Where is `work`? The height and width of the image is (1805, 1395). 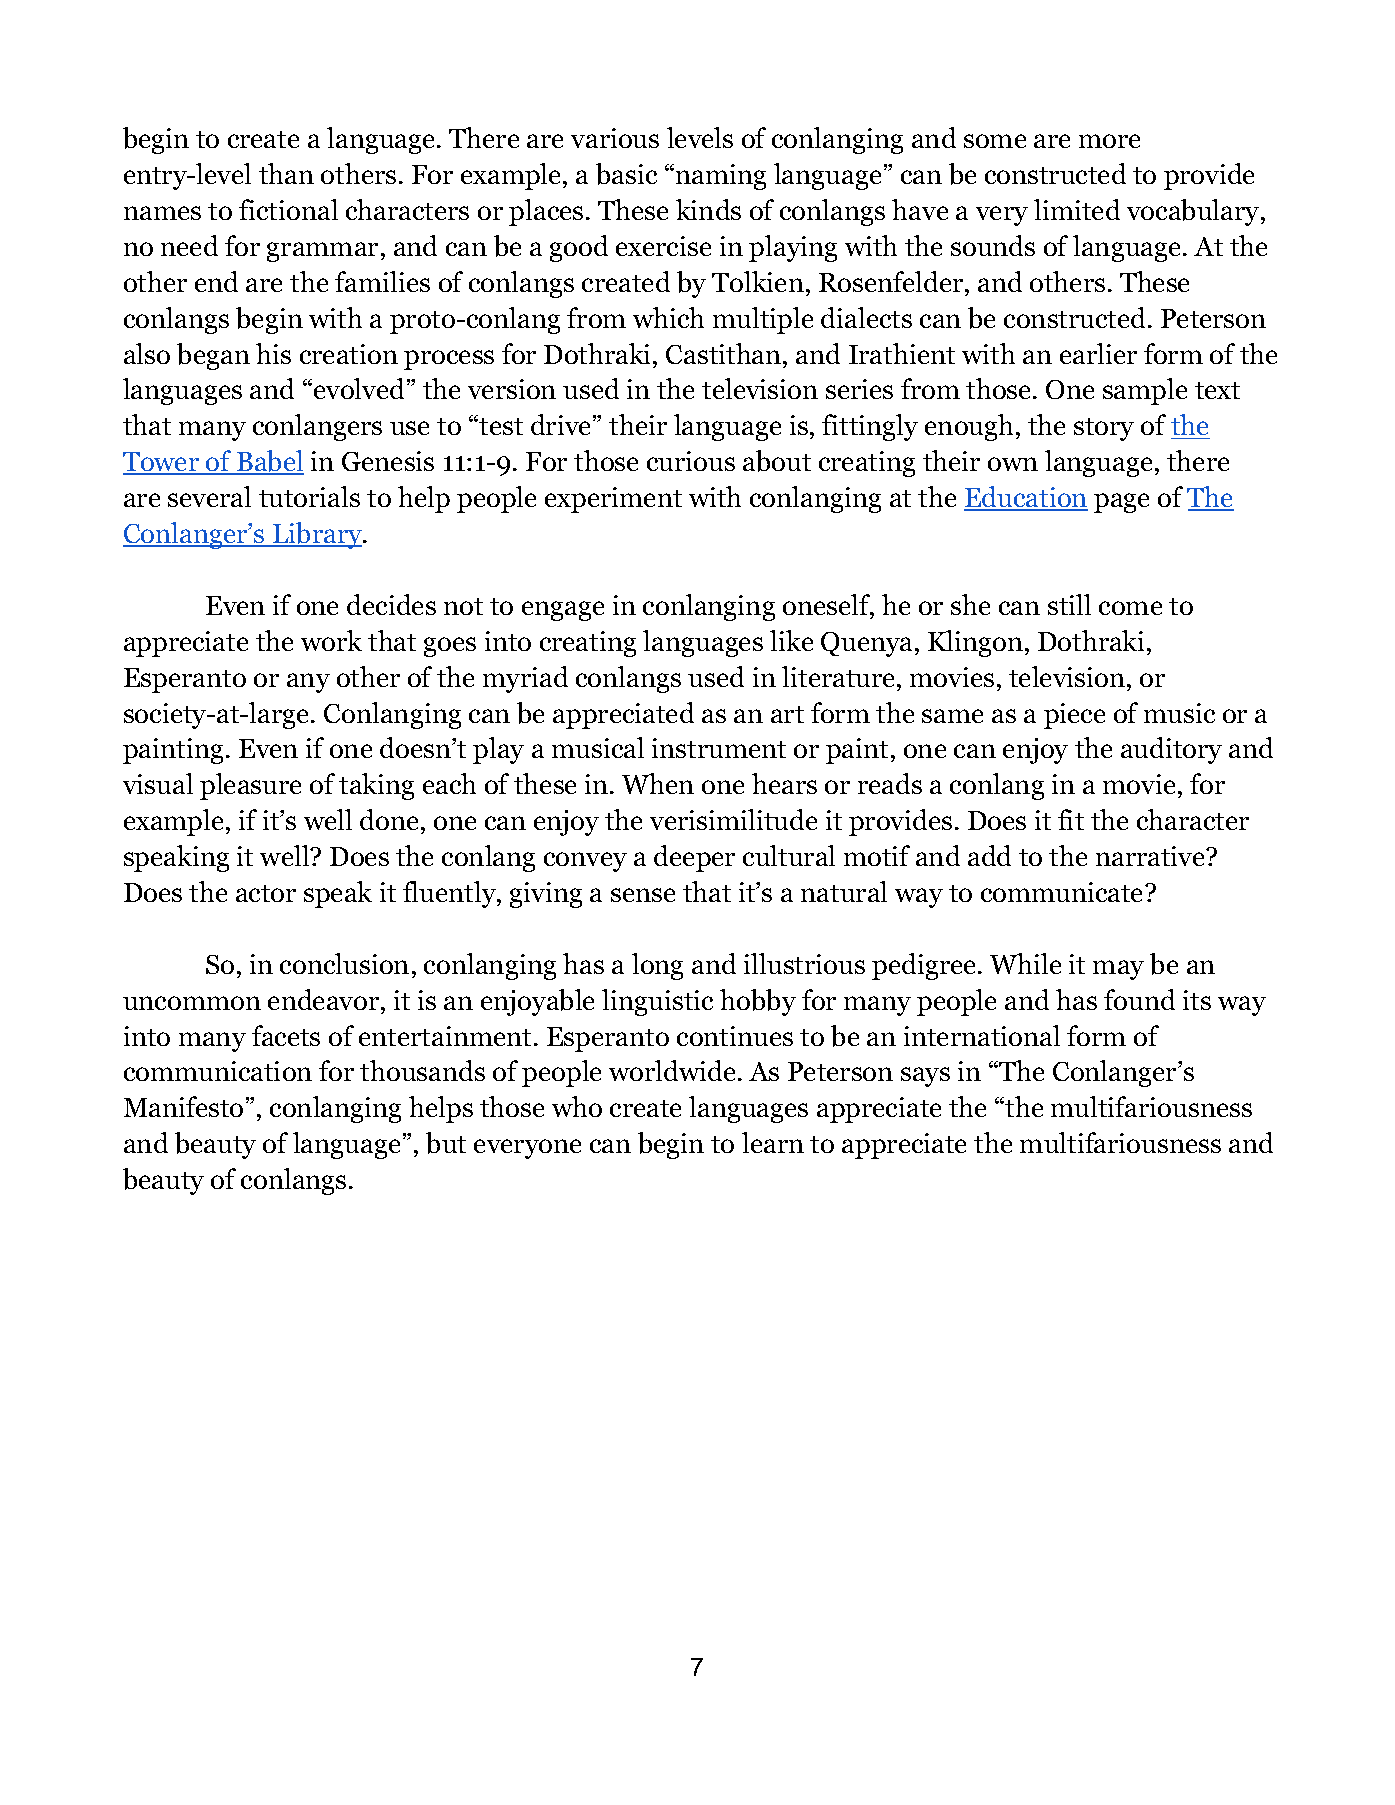
work is located at coordinates (331, 640).
